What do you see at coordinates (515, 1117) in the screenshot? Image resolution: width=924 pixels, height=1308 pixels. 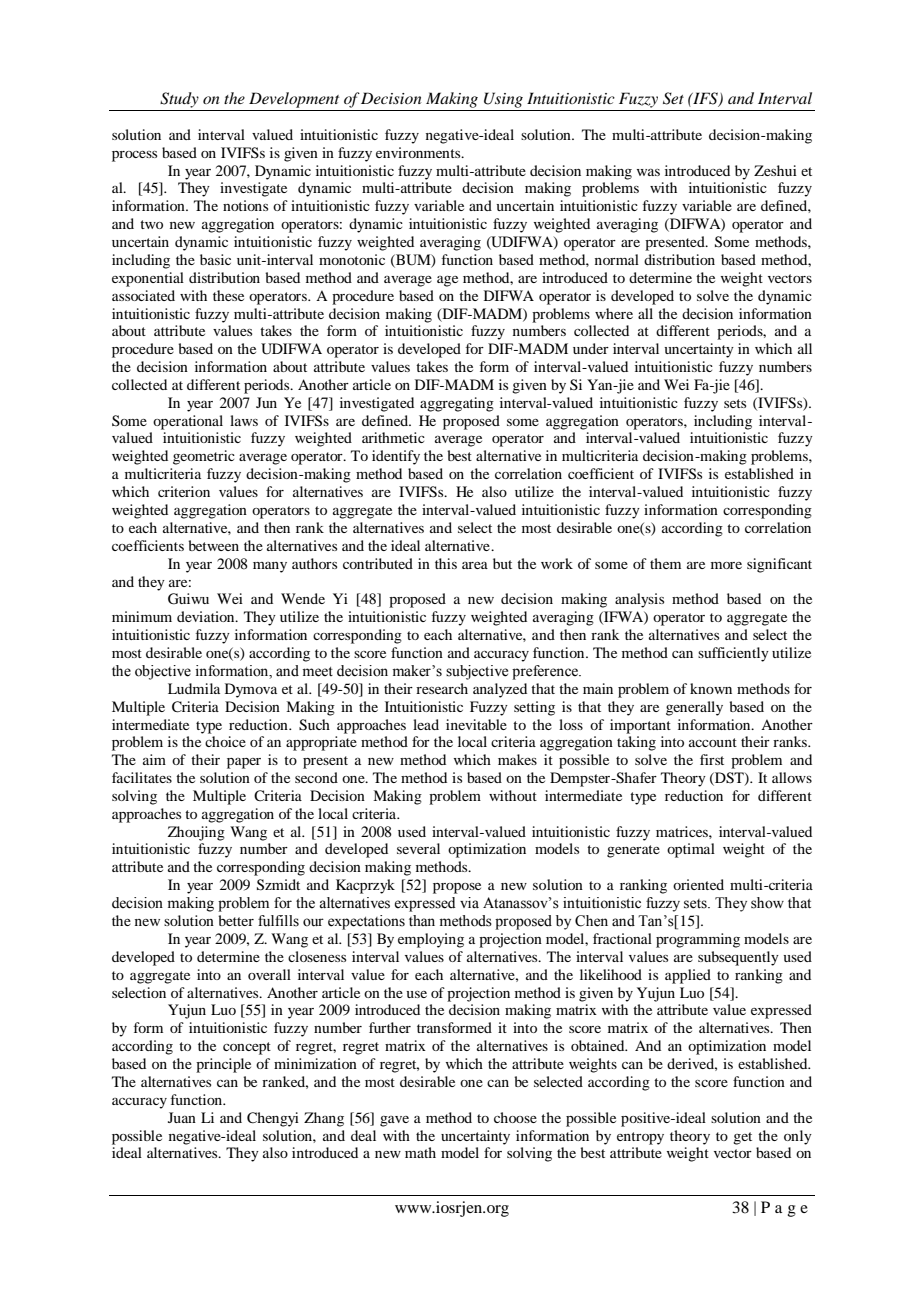 I see `choose` at bounding box center [515, 1117].
